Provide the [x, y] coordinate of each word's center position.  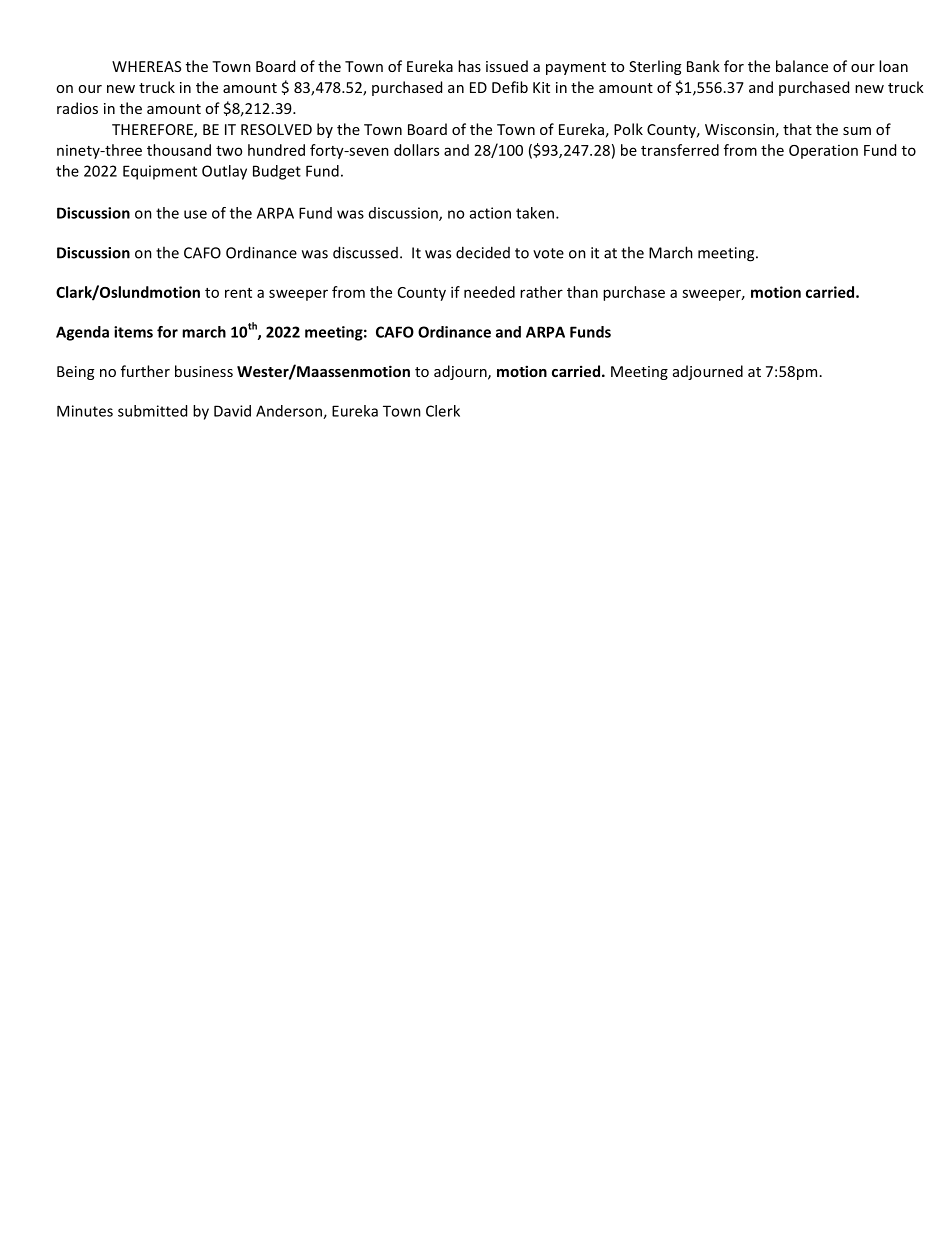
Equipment [160, 172]
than [582, 292]
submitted [152, 411]
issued [507, 66]
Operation [823, 152]
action [490, 213]
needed [489, 292]
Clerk [443, 411]
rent [238, 293]
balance [802, 66]
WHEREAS [146, 66]
